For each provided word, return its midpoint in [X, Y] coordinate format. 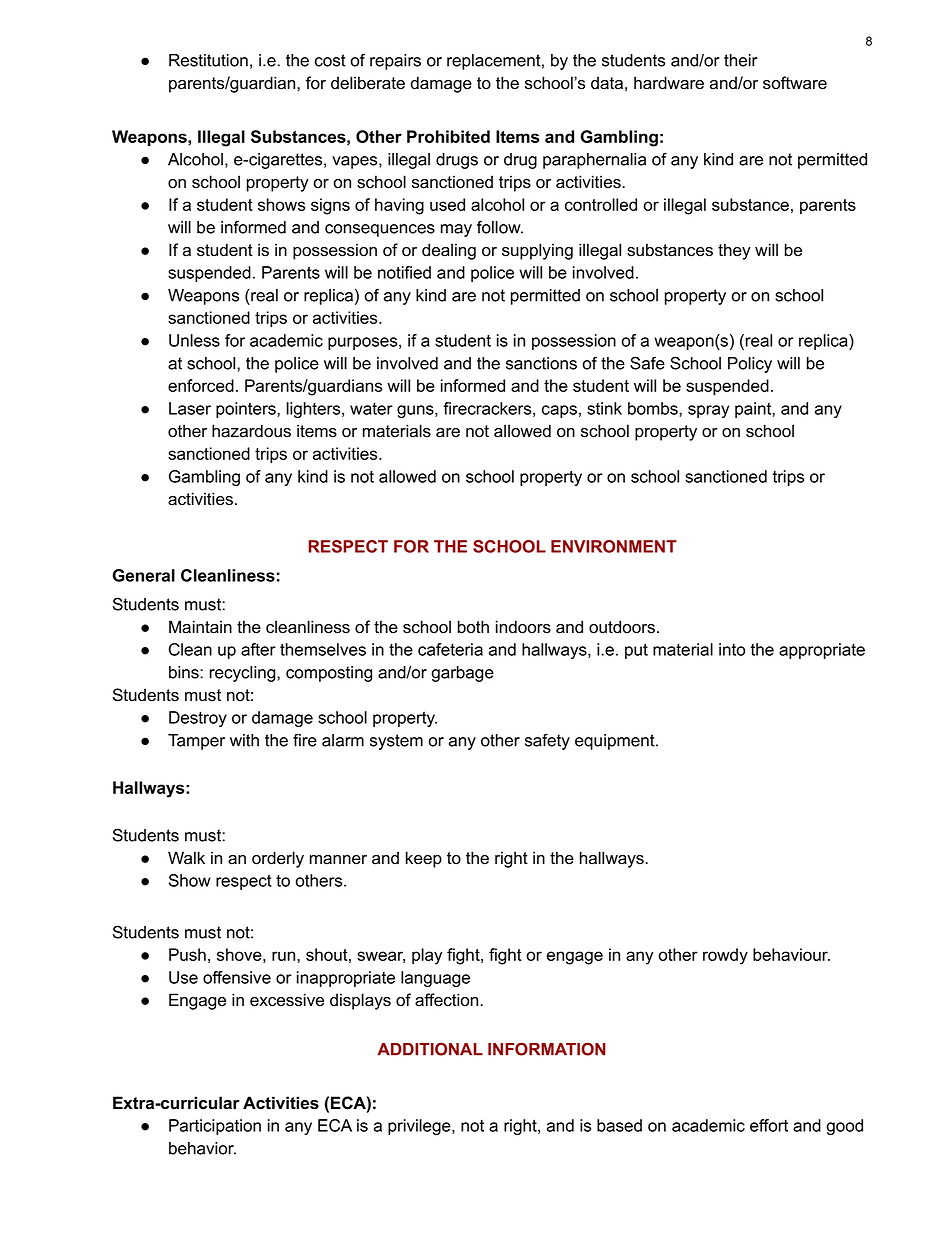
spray [708, 411]
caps [559, 411]
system [396, 742]
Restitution [208, 60]
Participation [215, 1127]
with [244, 740]
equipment [616, 742]
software [795, 83]
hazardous [251, 431]
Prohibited [448, 136]
